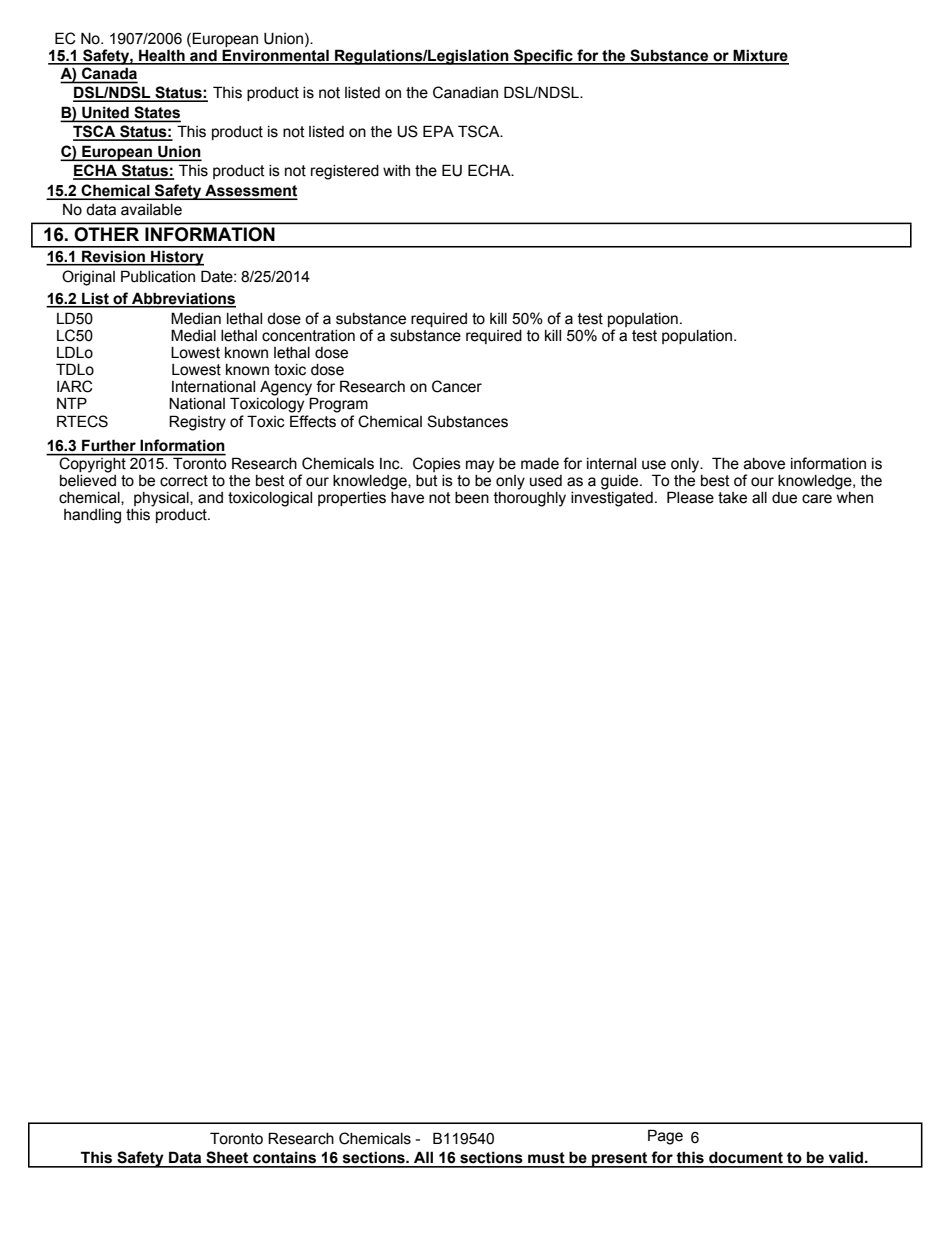 The width and height of the document is (952, 1233). I want to click on due, so click(784, 498).
